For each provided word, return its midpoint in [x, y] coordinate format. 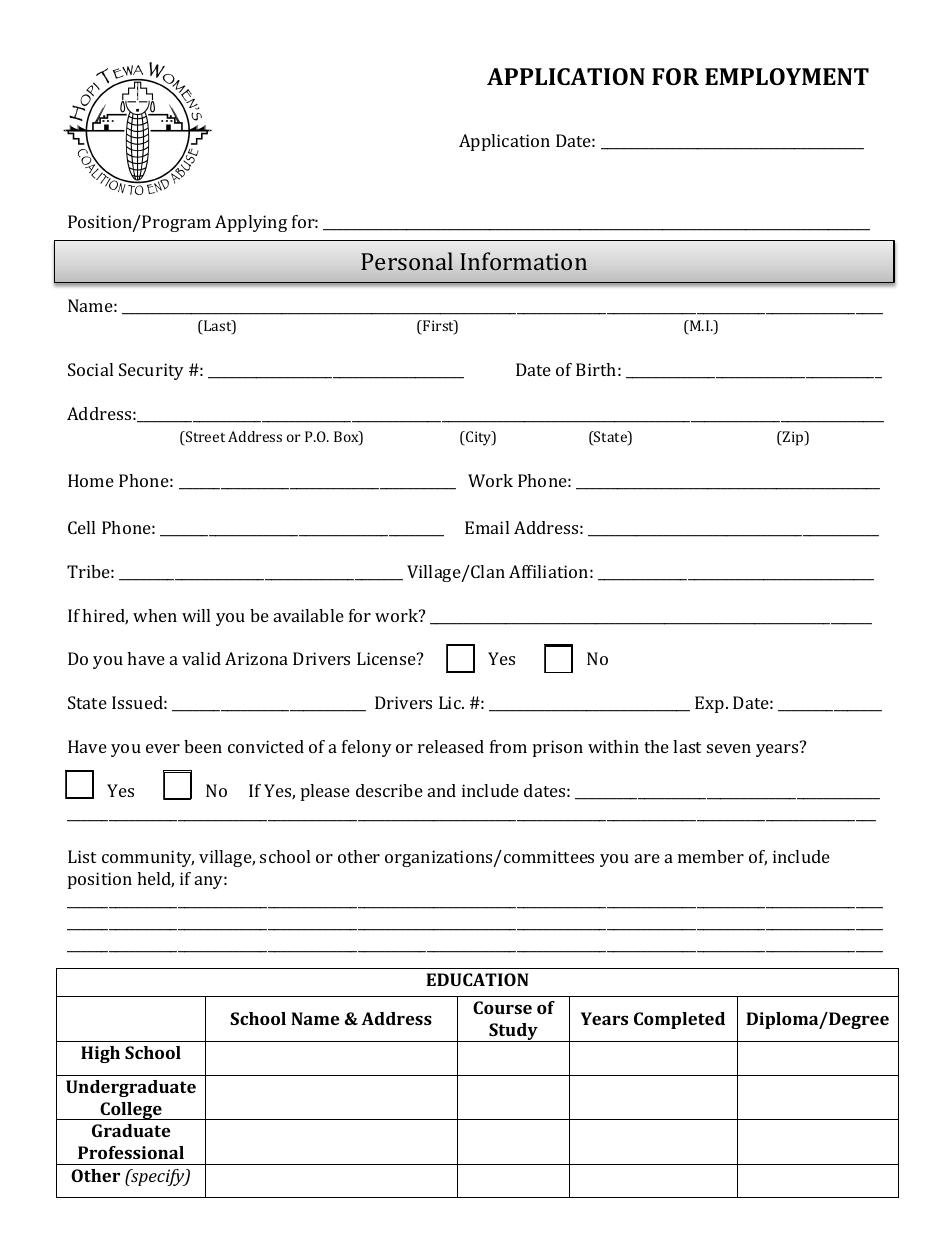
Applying [251, 223]
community [148, 858]
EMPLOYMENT [787, 76]
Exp [709, 704]
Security [151, 371]
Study [513, 1032]
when [155, 615]
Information [523, 261]
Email [487, 527]
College [131, 1111]
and [442, 790]
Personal [407, 261]
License [387, 658]
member [711, 856]
